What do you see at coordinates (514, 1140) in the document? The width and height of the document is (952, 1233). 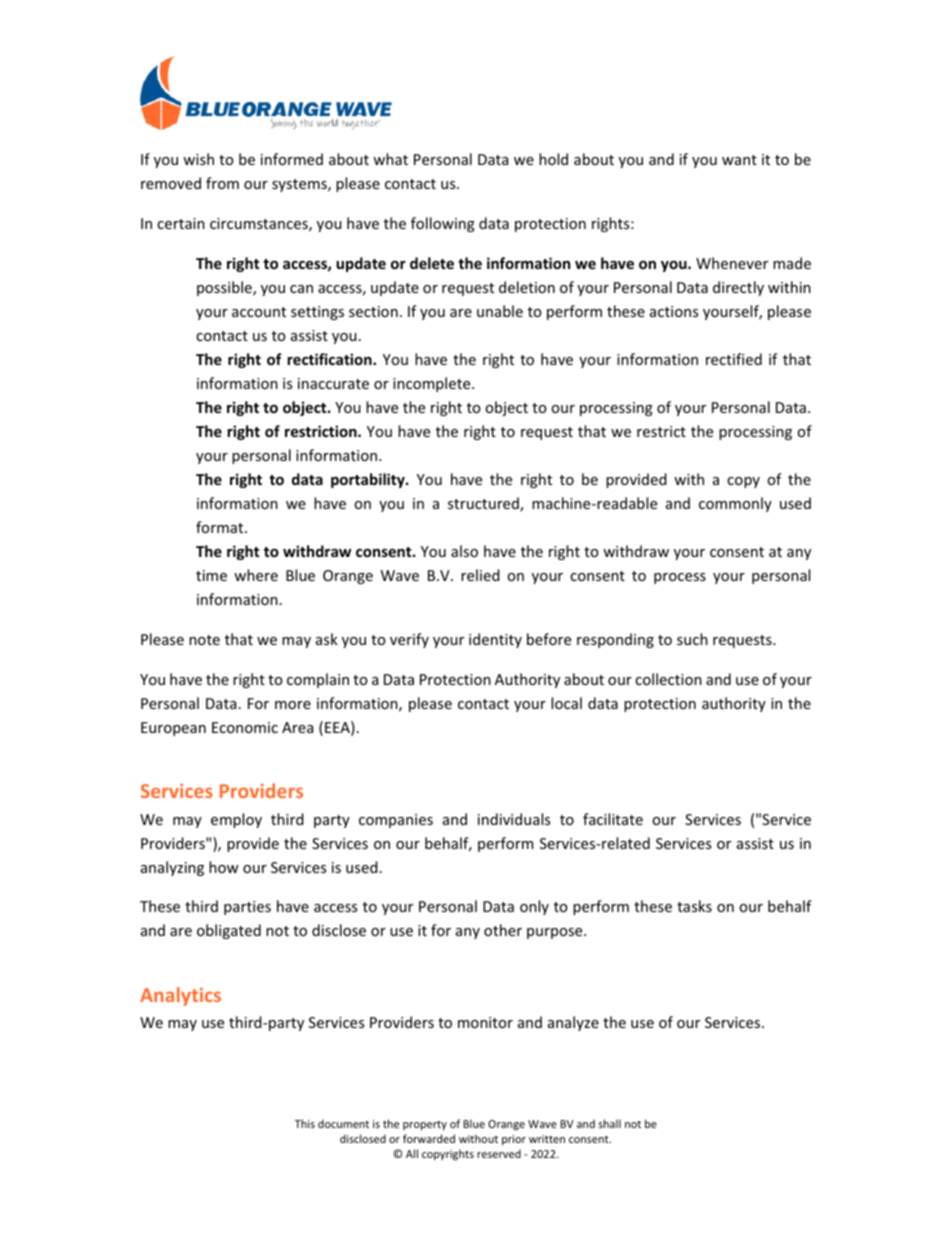 I see `prior` at bounding box center [514, 1140].
